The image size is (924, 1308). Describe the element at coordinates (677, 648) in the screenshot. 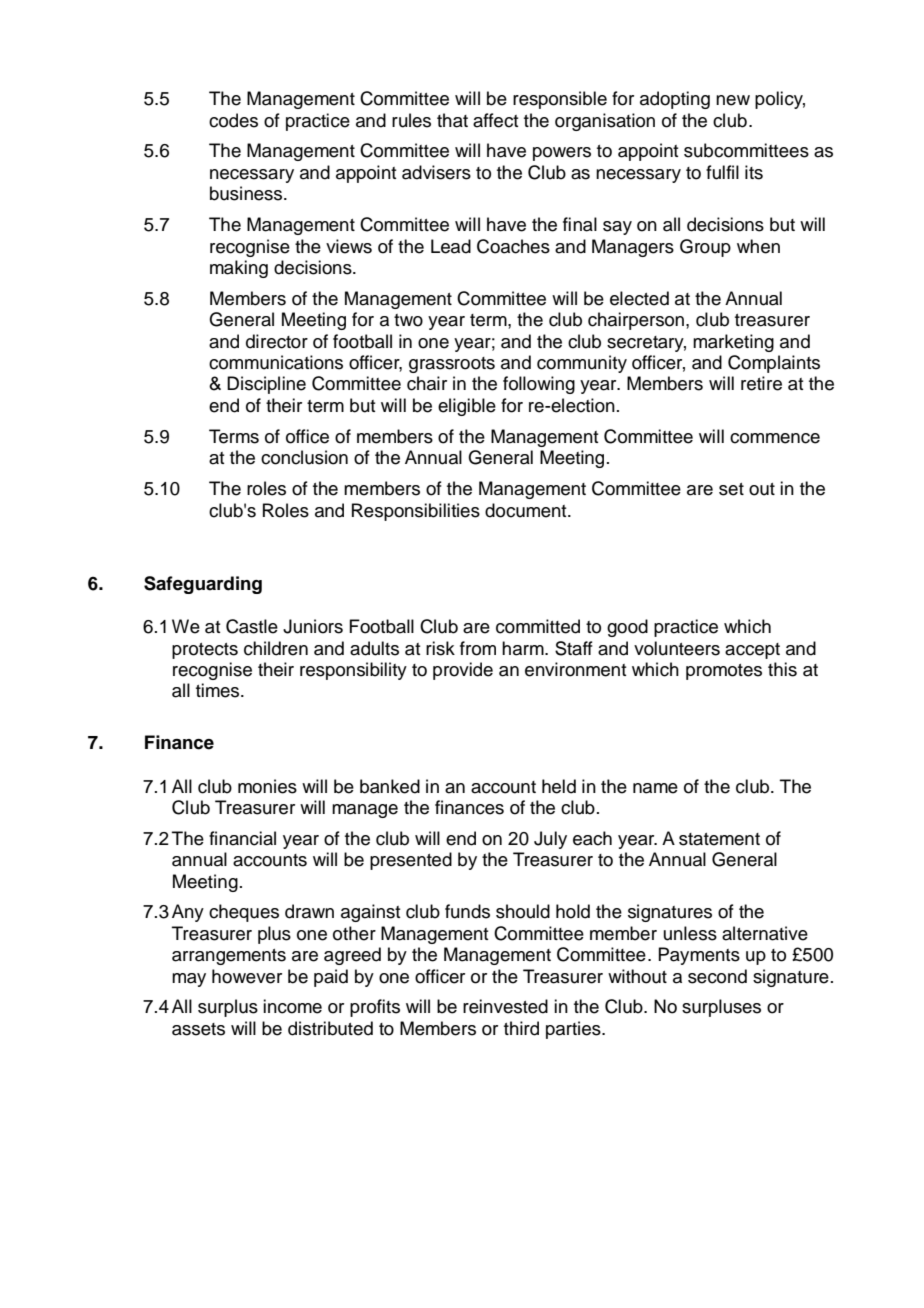

I see `volunteers` at that location.
